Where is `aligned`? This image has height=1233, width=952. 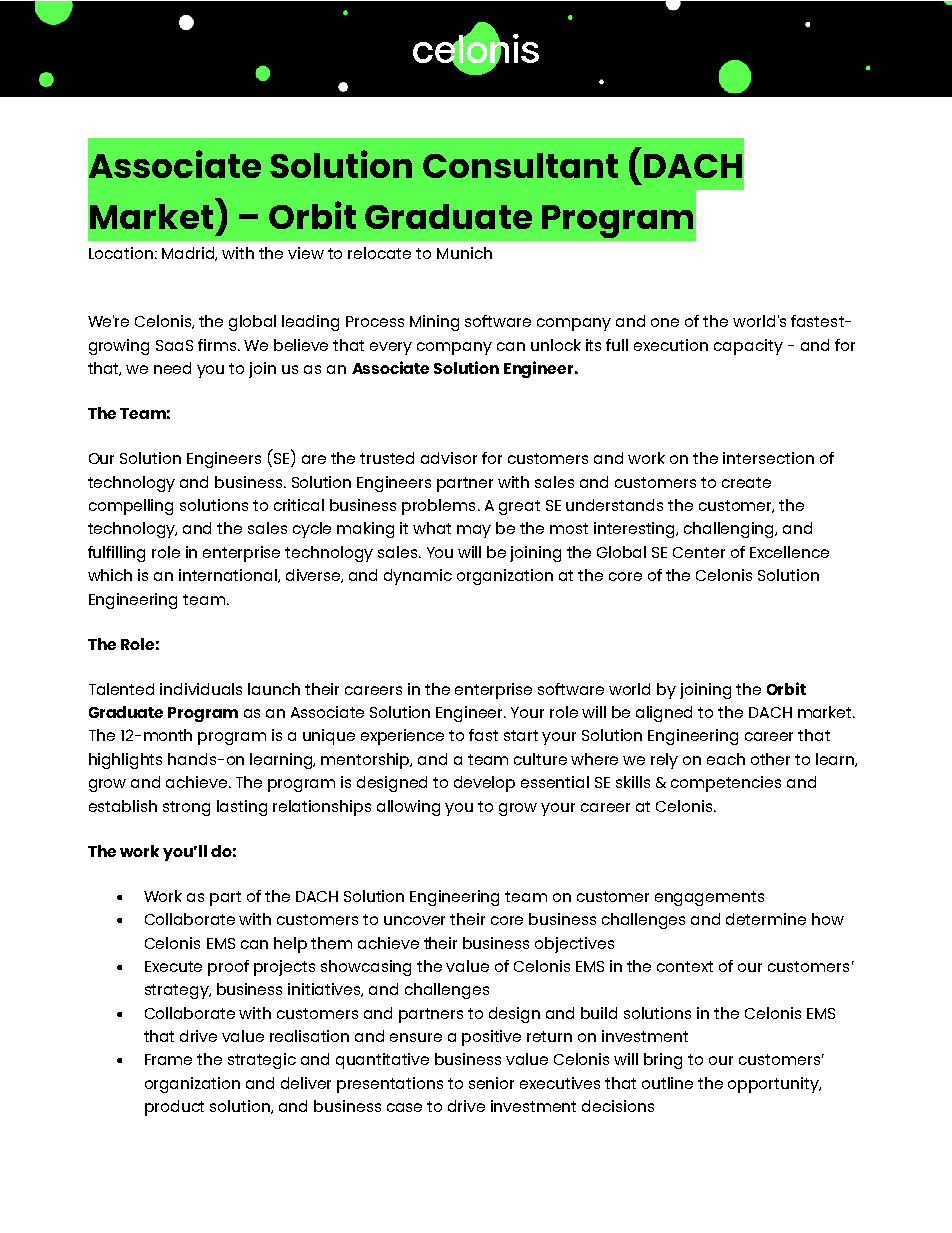 aligned is located at coordinates (664, 714).
